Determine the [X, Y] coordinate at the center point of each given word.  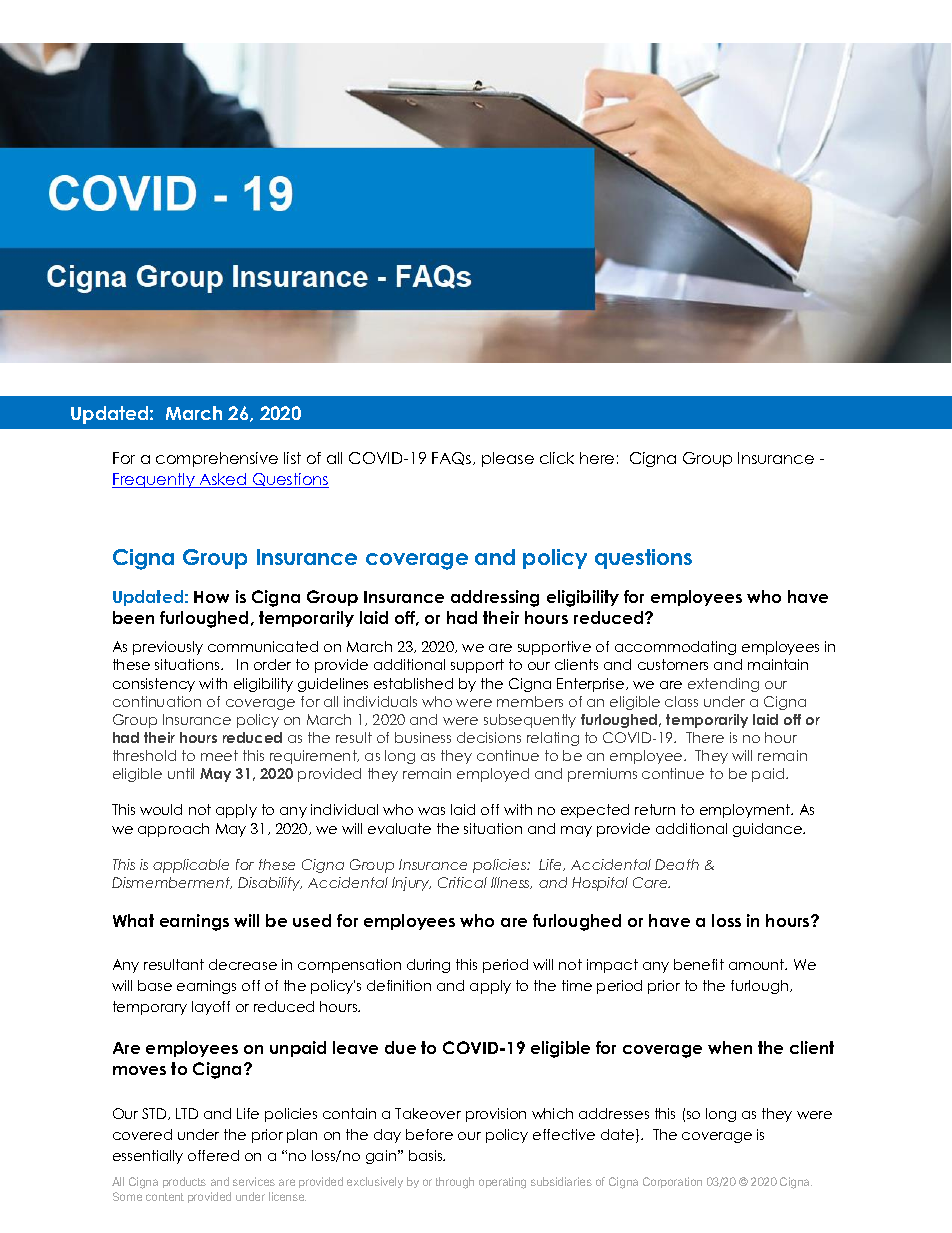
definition [399, 985]
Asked [223, 480]
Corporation [672, 1182]
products [184, 1182]
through [455, 1183]
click [557, 458]
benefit [699, 964]
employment [746, 811]
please [508, 459]
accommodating [675, 648]
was [431, 811]
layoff [211, 1008]
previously [168, 648]
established [413, 683]
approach [173, 830]
